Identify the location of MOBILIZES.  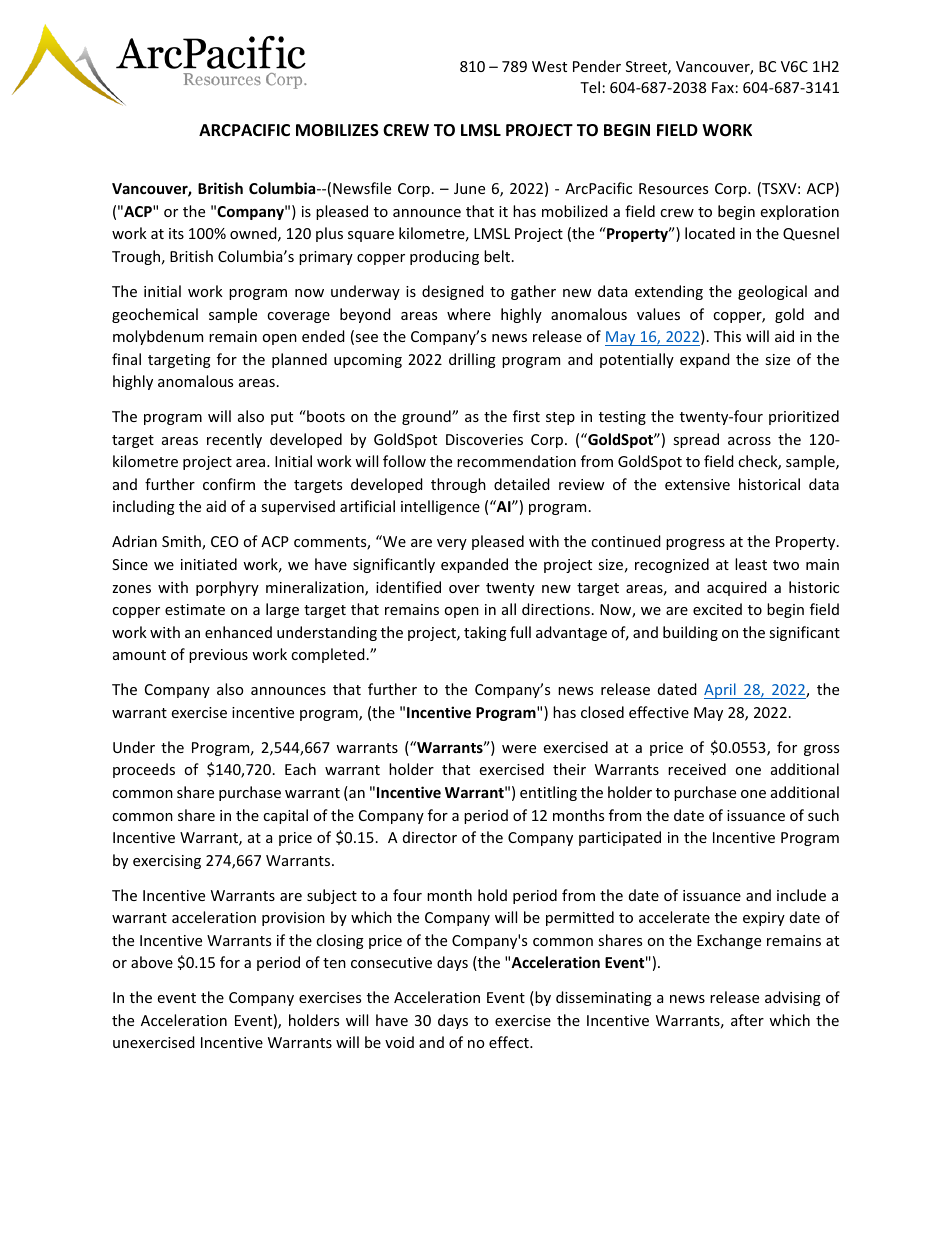
(337, 130).
